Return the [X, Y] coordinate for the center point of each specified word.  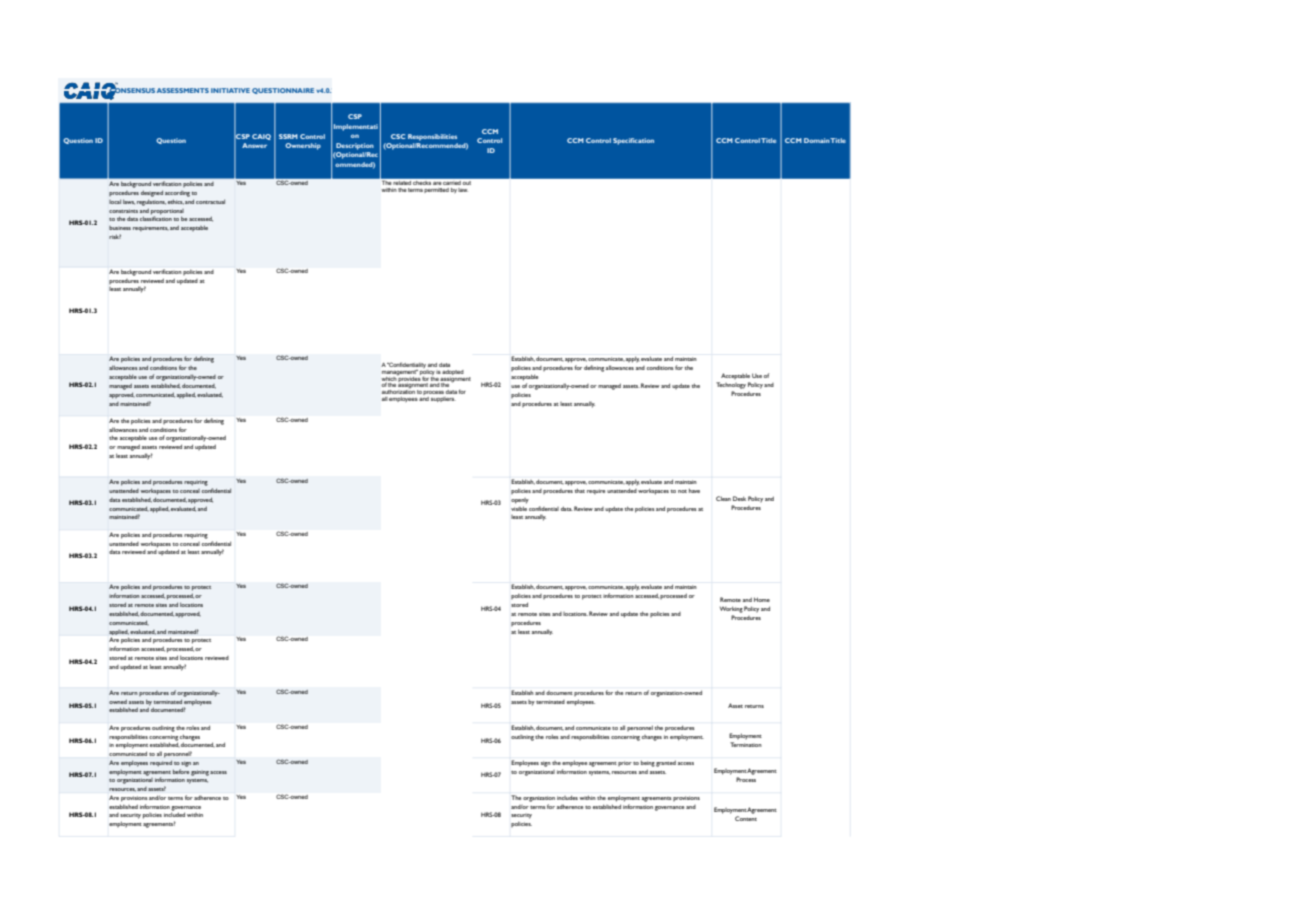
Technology [731, 385]
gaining [200, 773]
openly [520, 501]
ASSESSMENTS [183, 90]
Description [355, 146]
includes [567, 797]
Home [762, 599]
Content [746, 818]
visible [519, 508]
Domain [817, 140]
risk [115, 236]
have [694, 490]
